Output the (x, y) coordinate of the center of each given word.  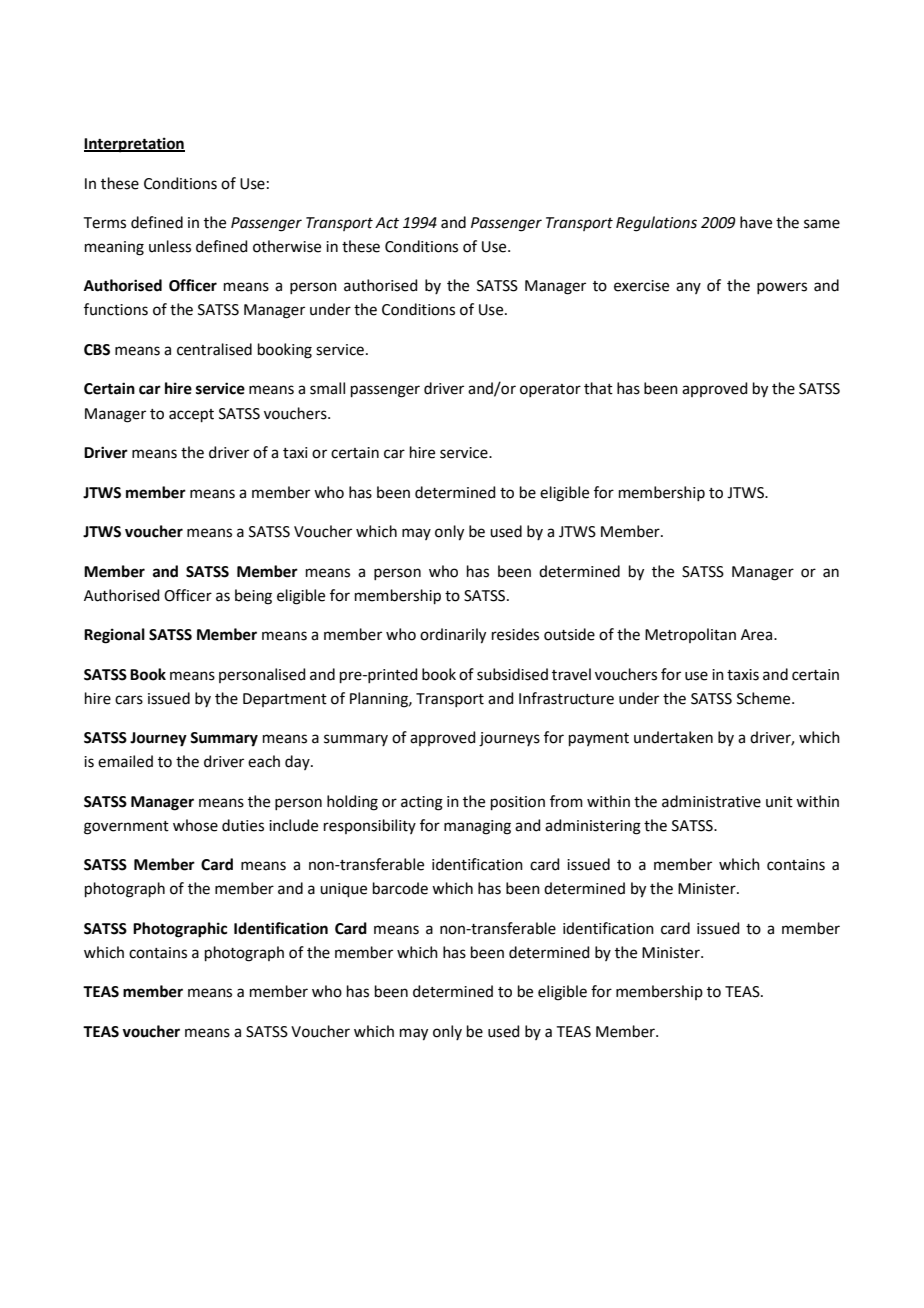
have (756, 222)
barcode (400, 888)
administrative (711, 801)
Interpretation (134, 145)
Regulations (656, 224)
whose (195, 825)
